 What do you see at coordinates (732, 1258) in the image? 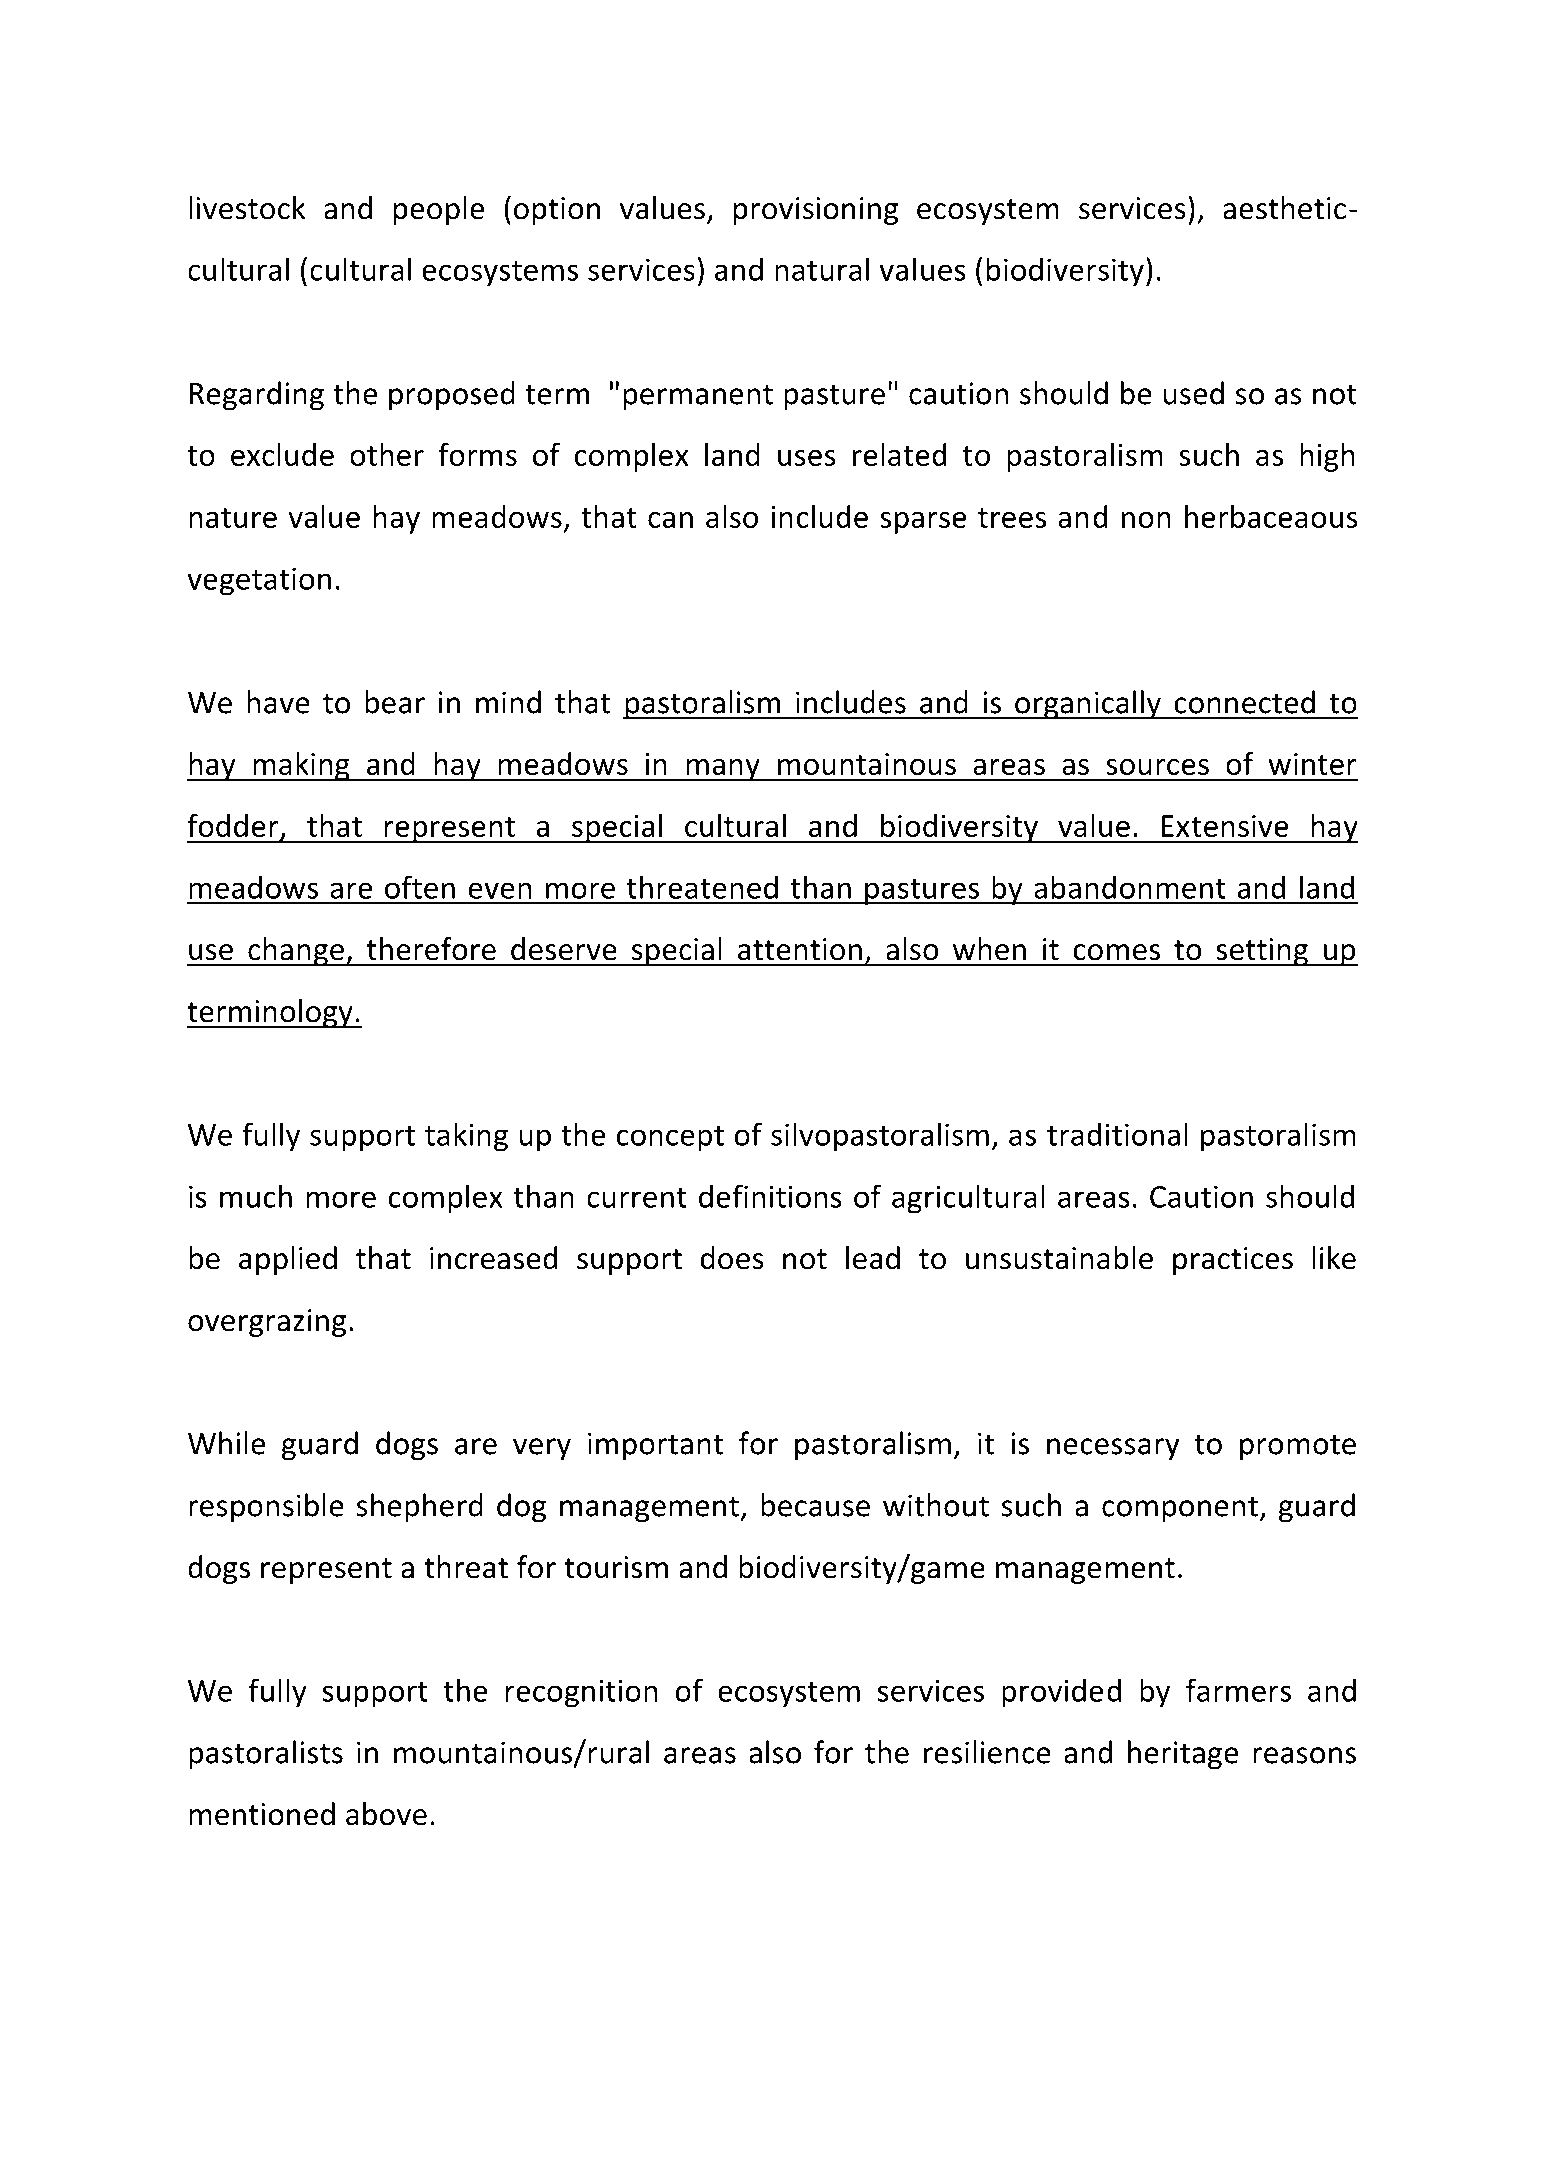
I see `does` at bounding box center [732, 1258].
